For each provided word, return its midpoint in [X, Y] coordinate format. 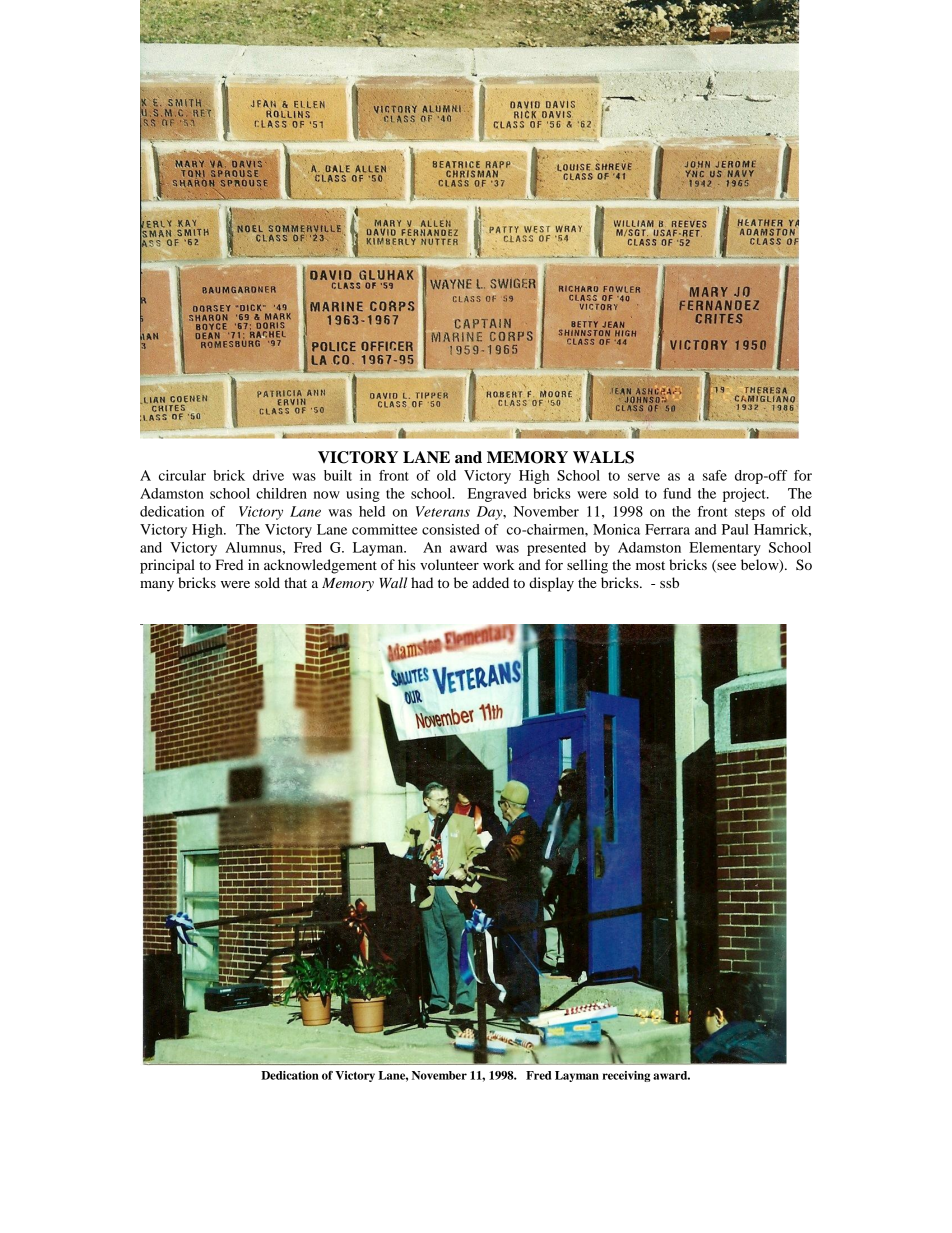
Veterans [443, 511]
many [157, 586]
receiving [626, 1076]
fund [677, 493]
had [422, 582]
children [281, 493]
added [490, 582]
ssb [669, 582]
